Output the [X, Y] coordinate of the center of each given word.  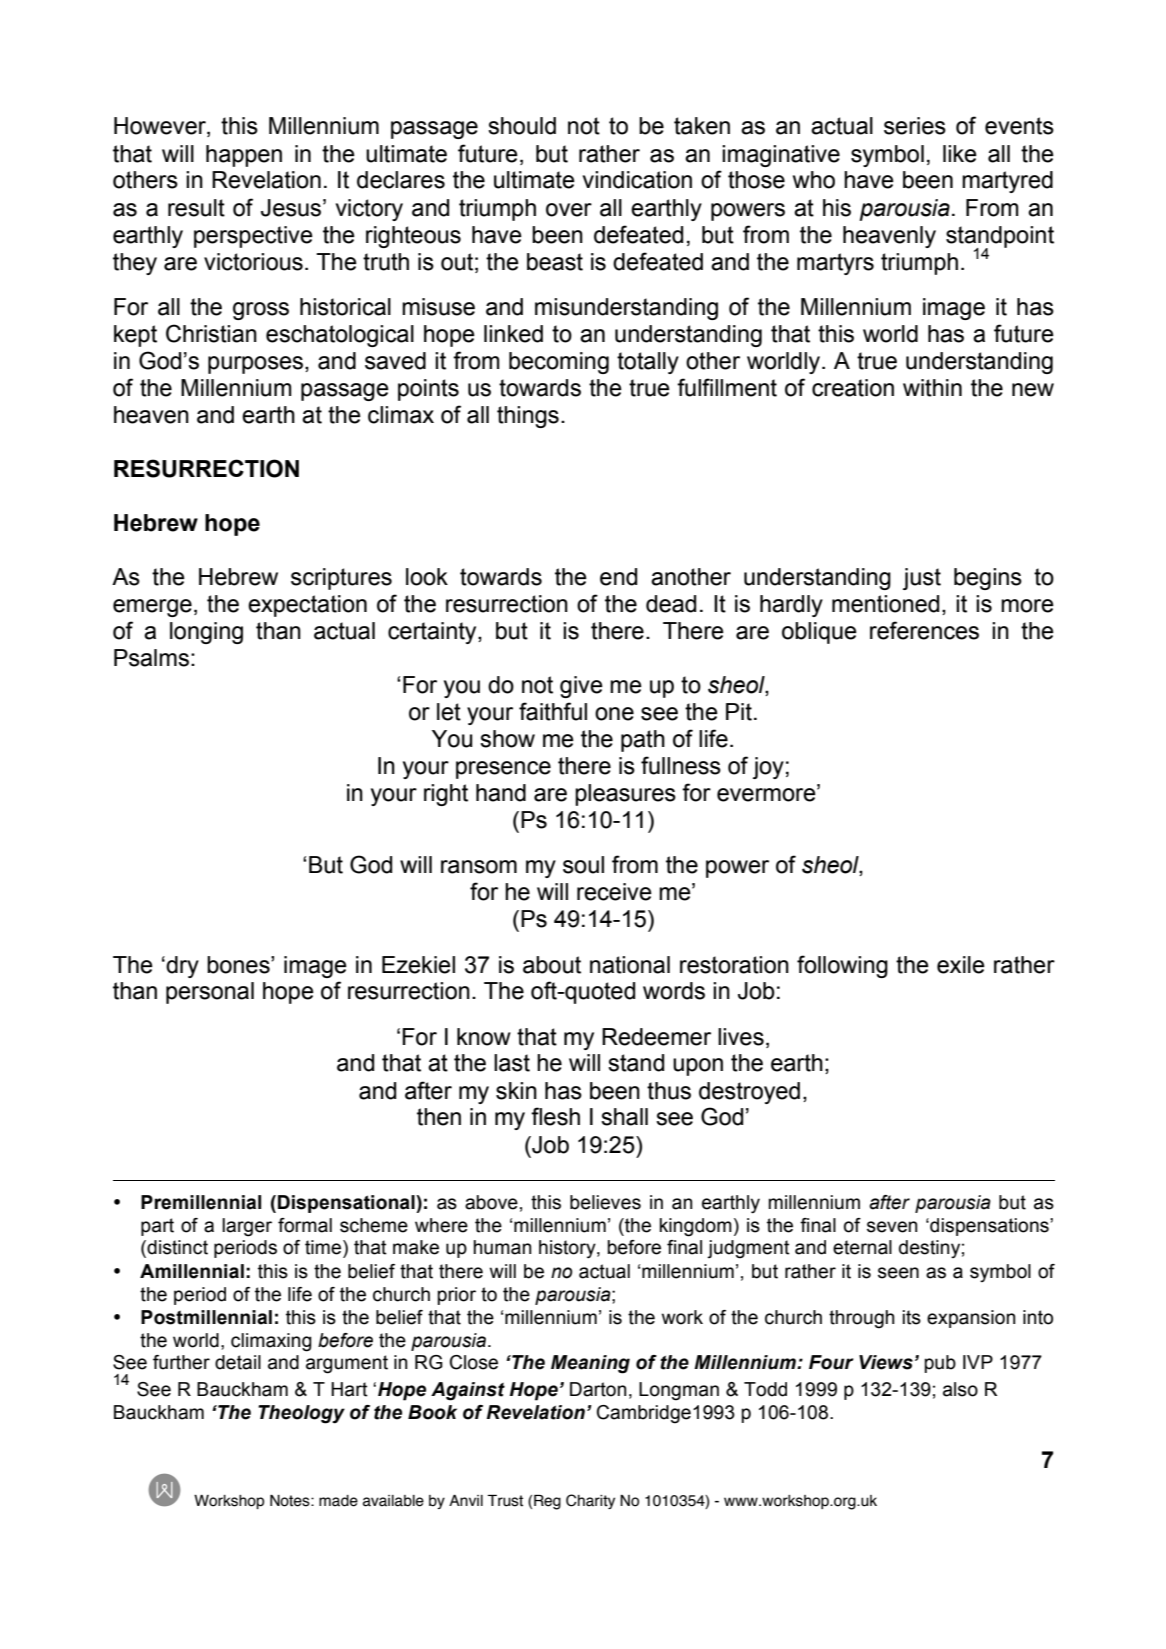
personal [210, 993]
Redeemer [656, 1037]
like [960, 154]
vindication [637, 180]
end [618, 577]
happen [244, 156]
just [922, 579]
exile [961, 965]
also [960, 1389]
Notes [291, 1501]
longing [206, 633]
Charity [590, 1501]
